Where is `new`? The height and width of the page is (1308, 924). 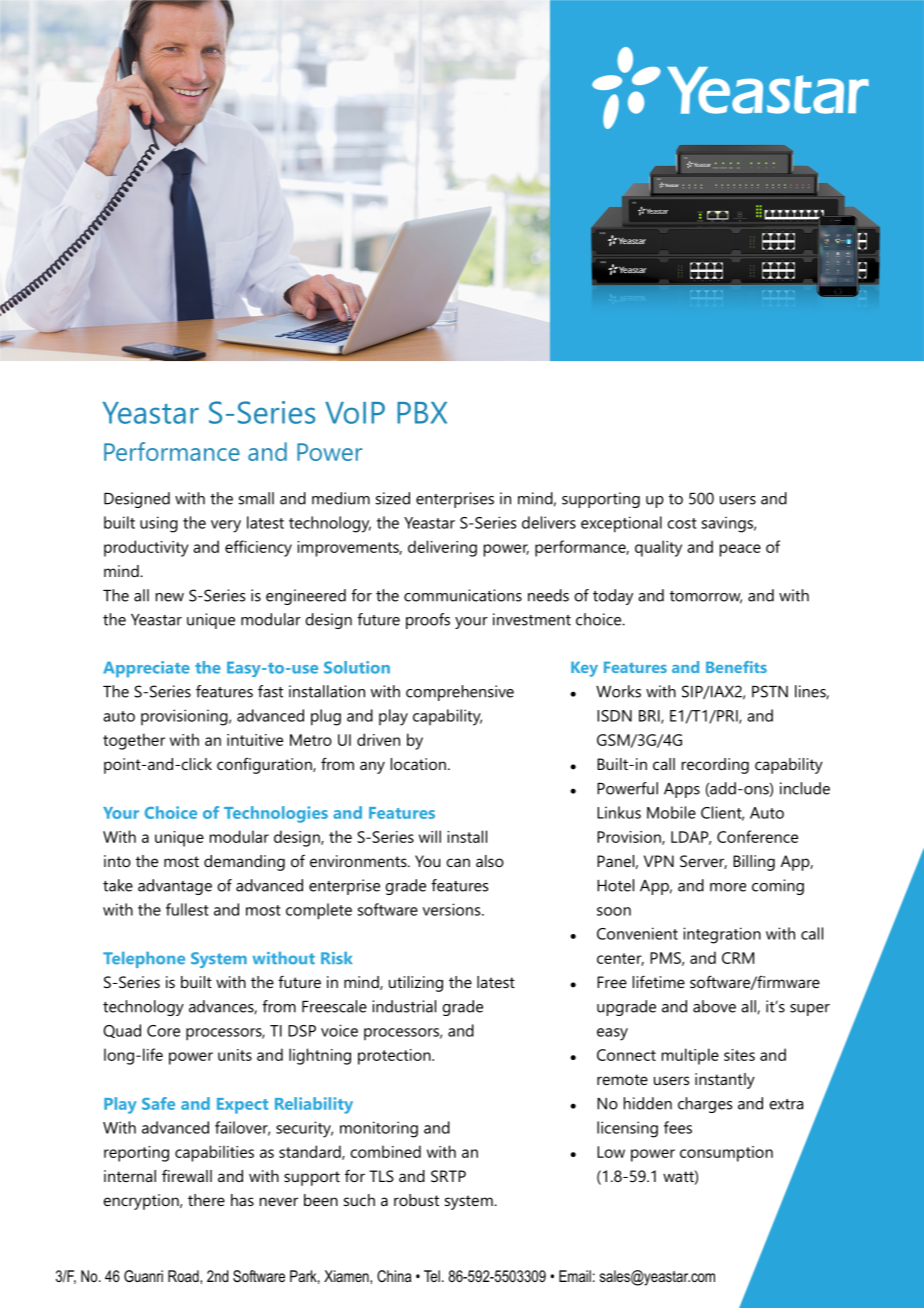 new is located at coordinates (170, 597).
